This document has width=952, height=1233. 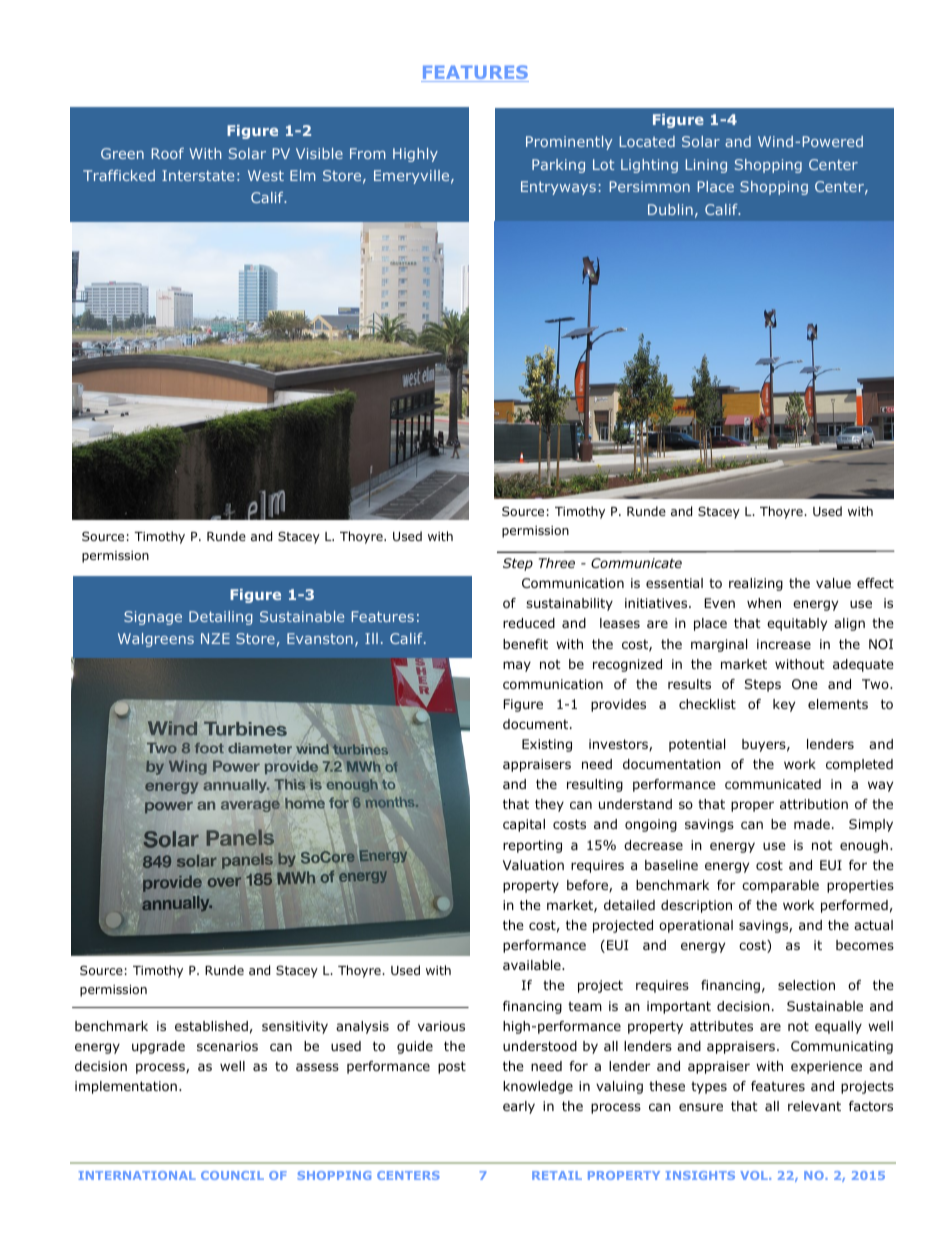 I want to click on COUNCIL, so click(x=232, y=1175).
